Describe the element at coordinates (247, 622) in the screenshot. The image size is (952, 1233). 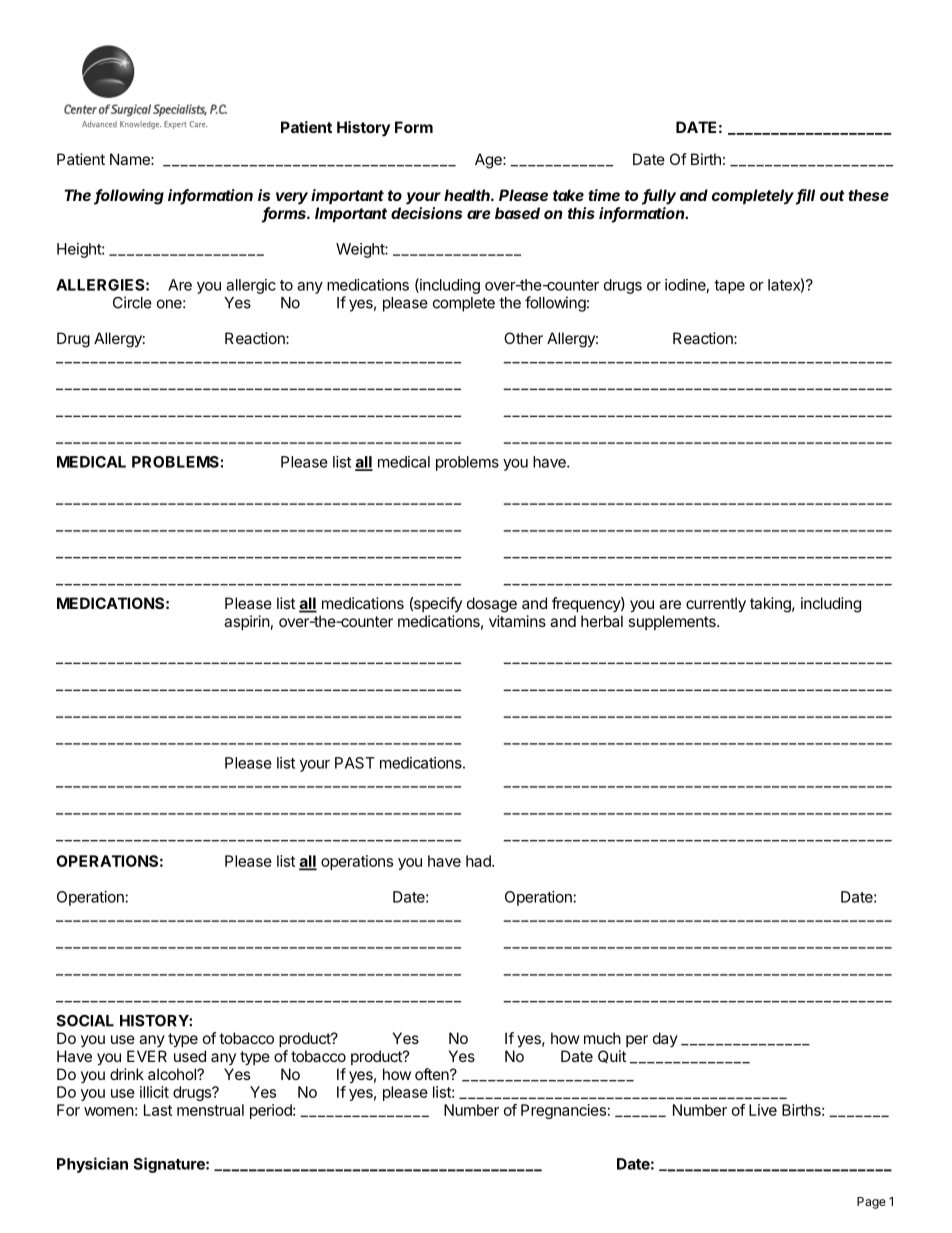
I see `aspirin` at that location.
